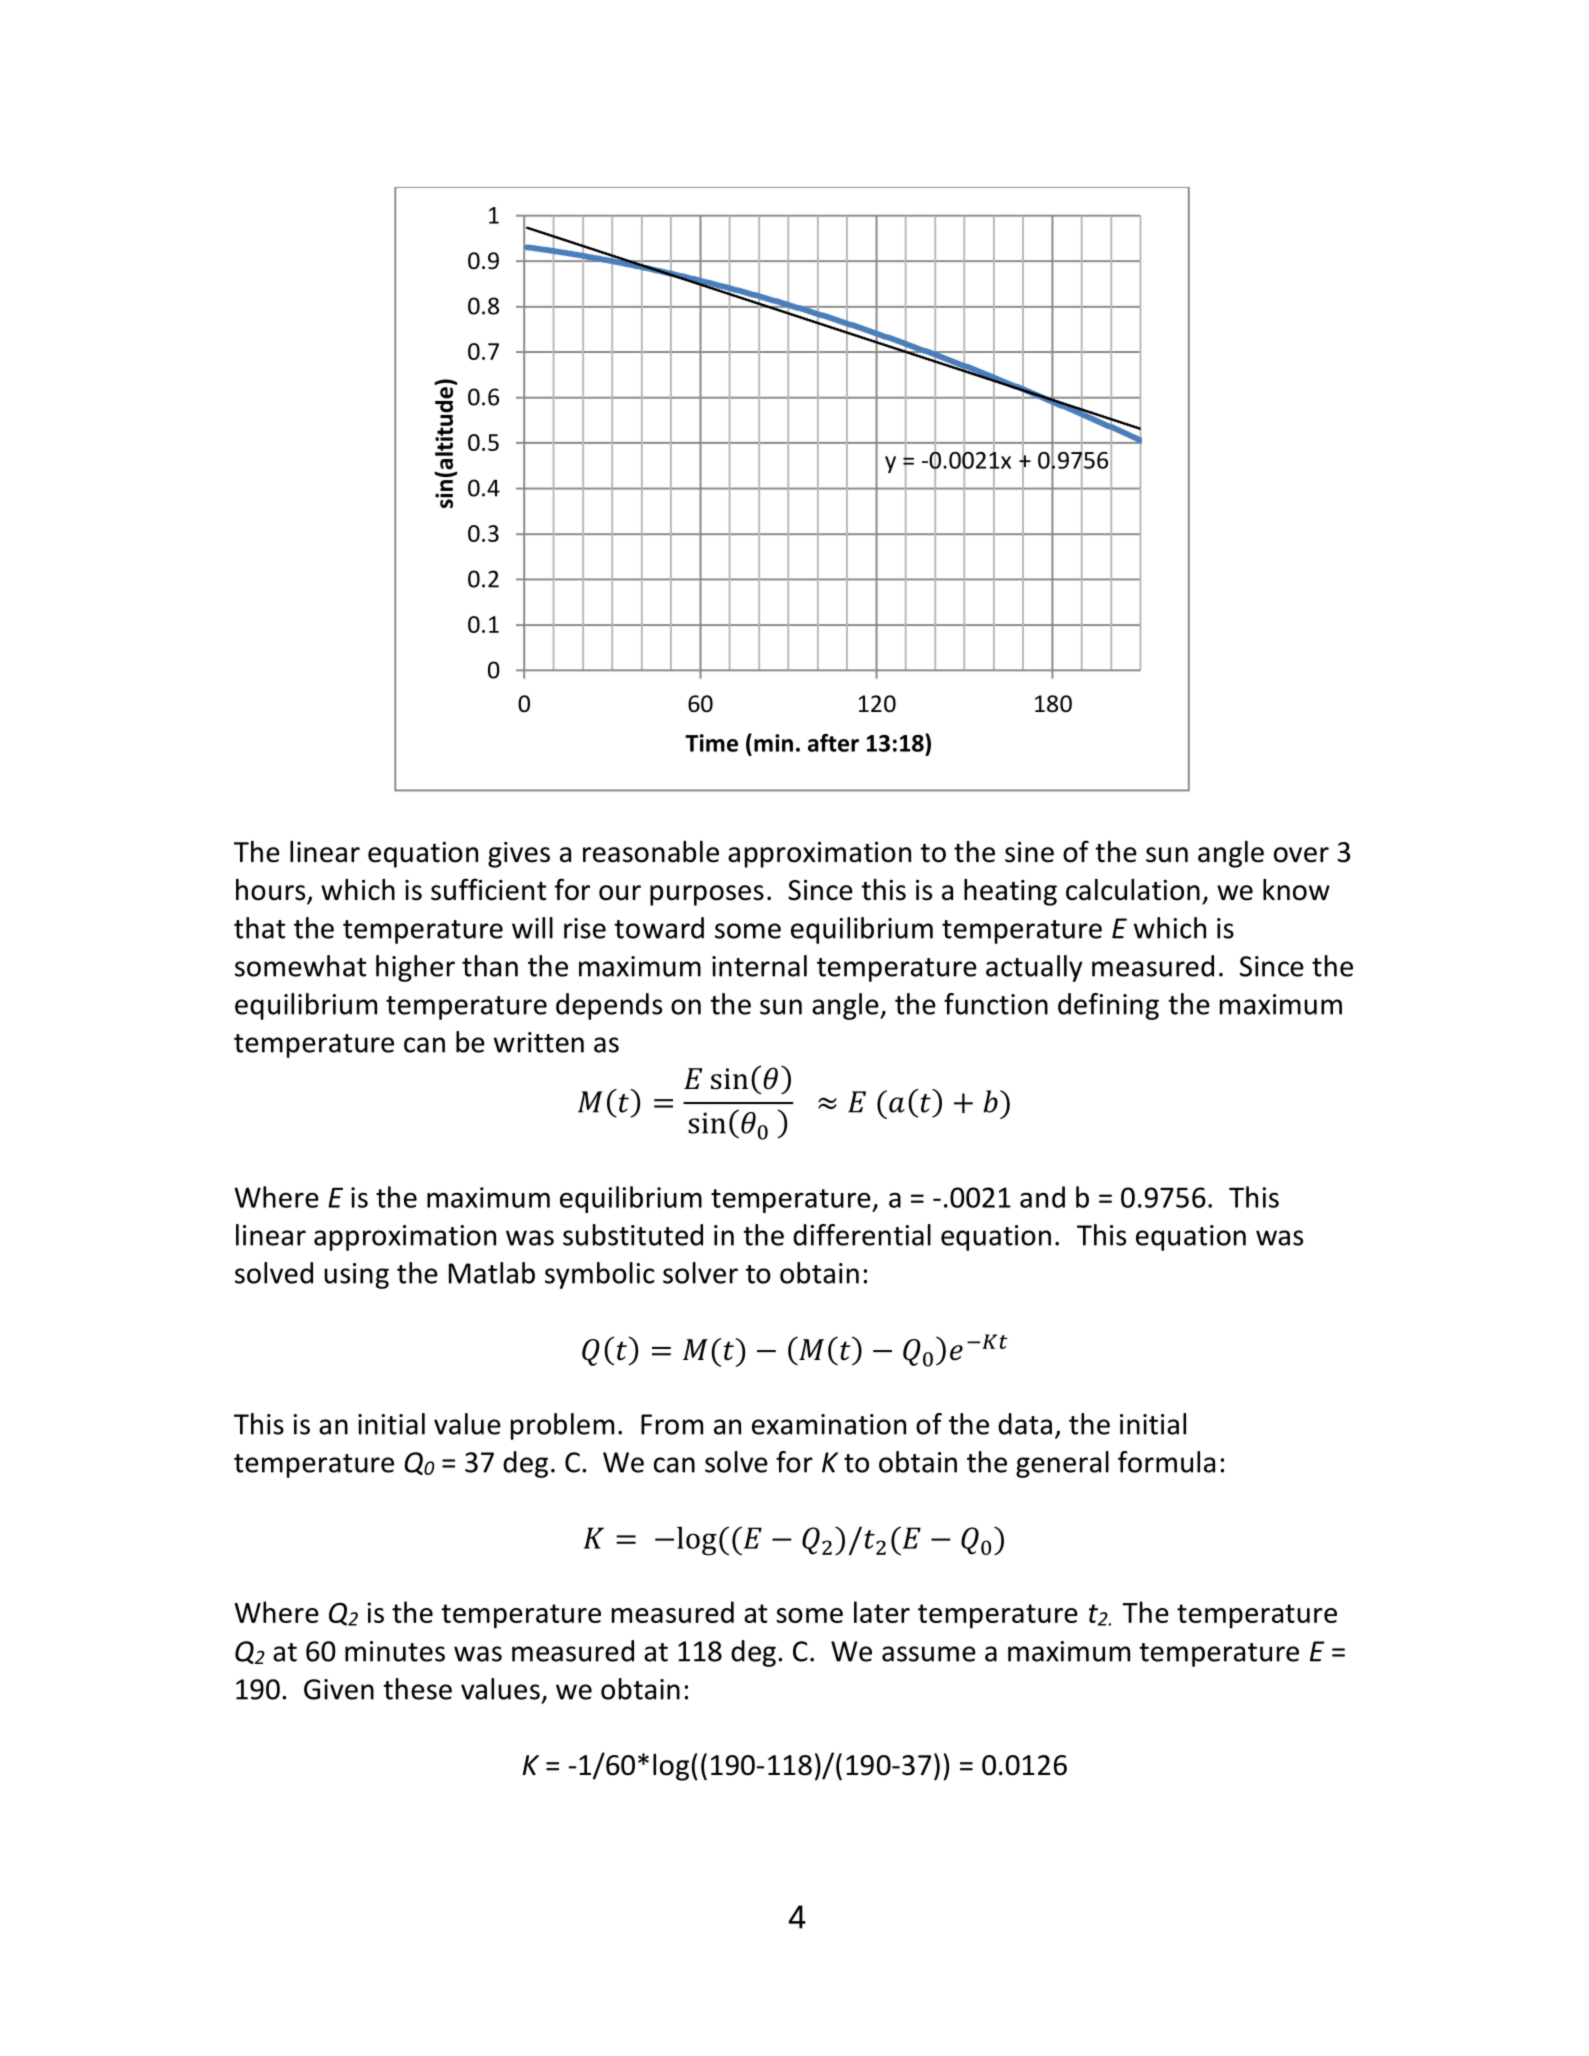 The width and height of the screenshot is (1589, 2056). Describe the element at coordinates (1042, 1197) in the screenshot. I see `and` at that location.
